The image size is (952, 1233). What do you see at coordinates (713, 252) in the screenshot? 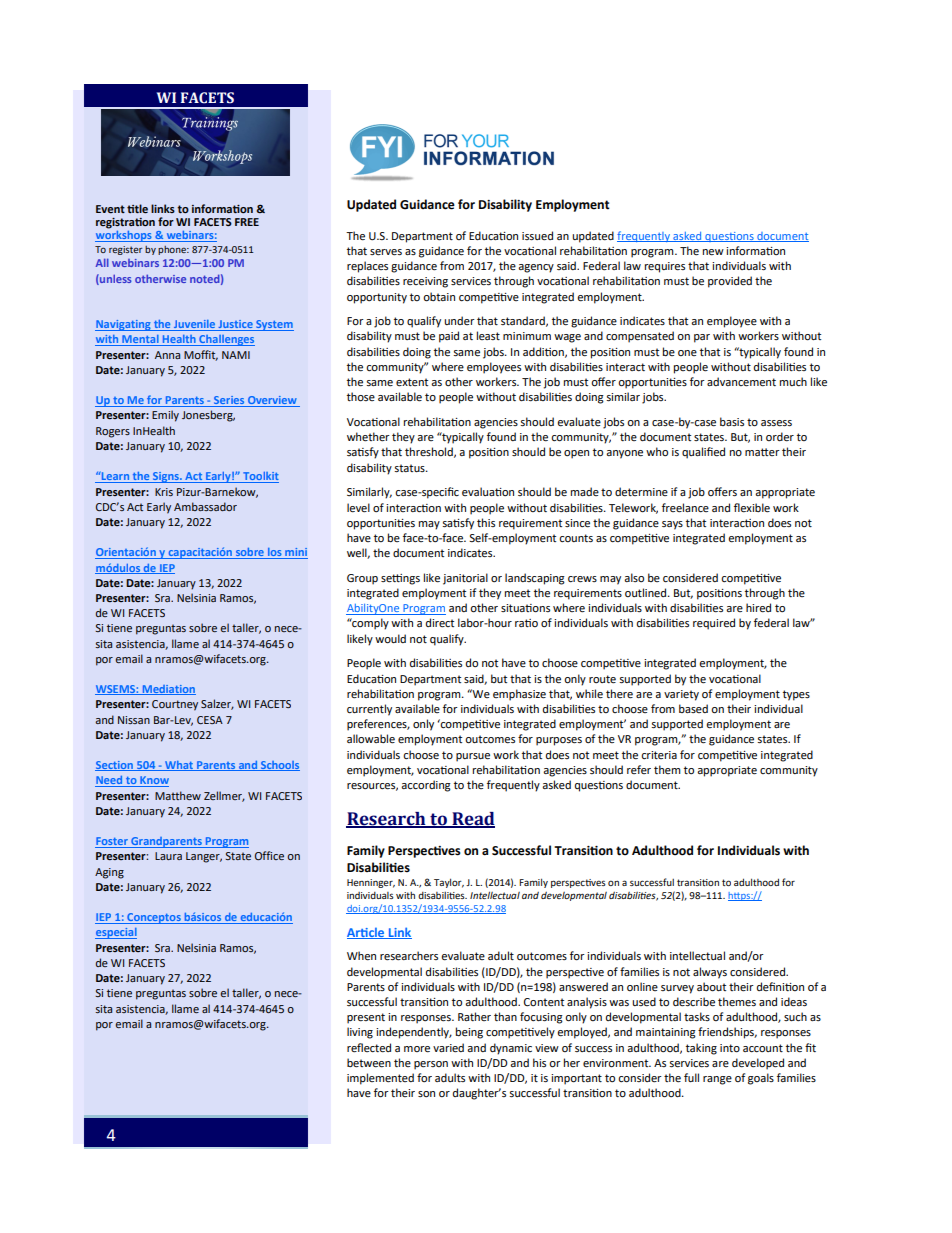
I see `new` at bounding box center [713, 252].
